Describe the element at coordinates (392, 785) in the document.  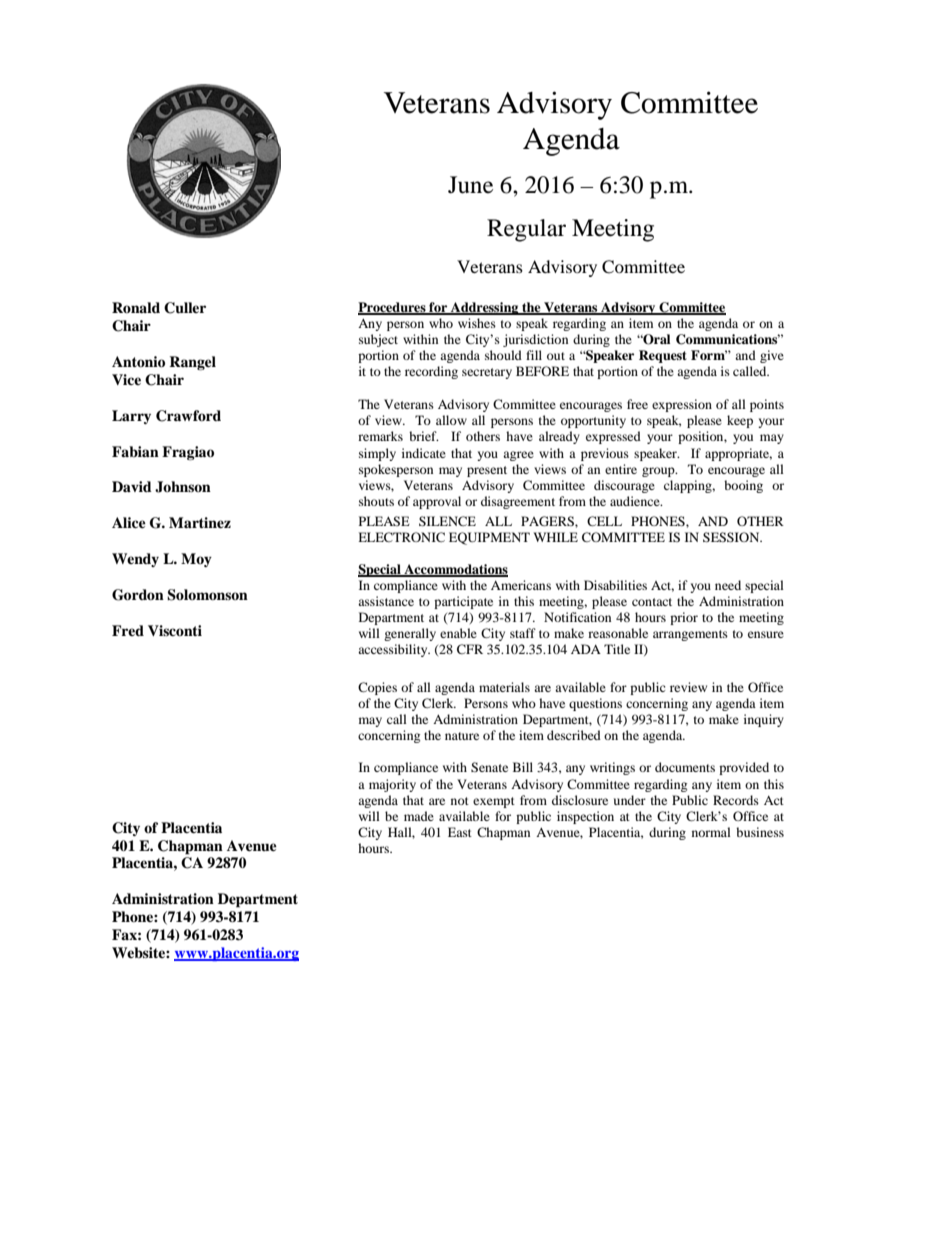
I see `majority` at that location.
